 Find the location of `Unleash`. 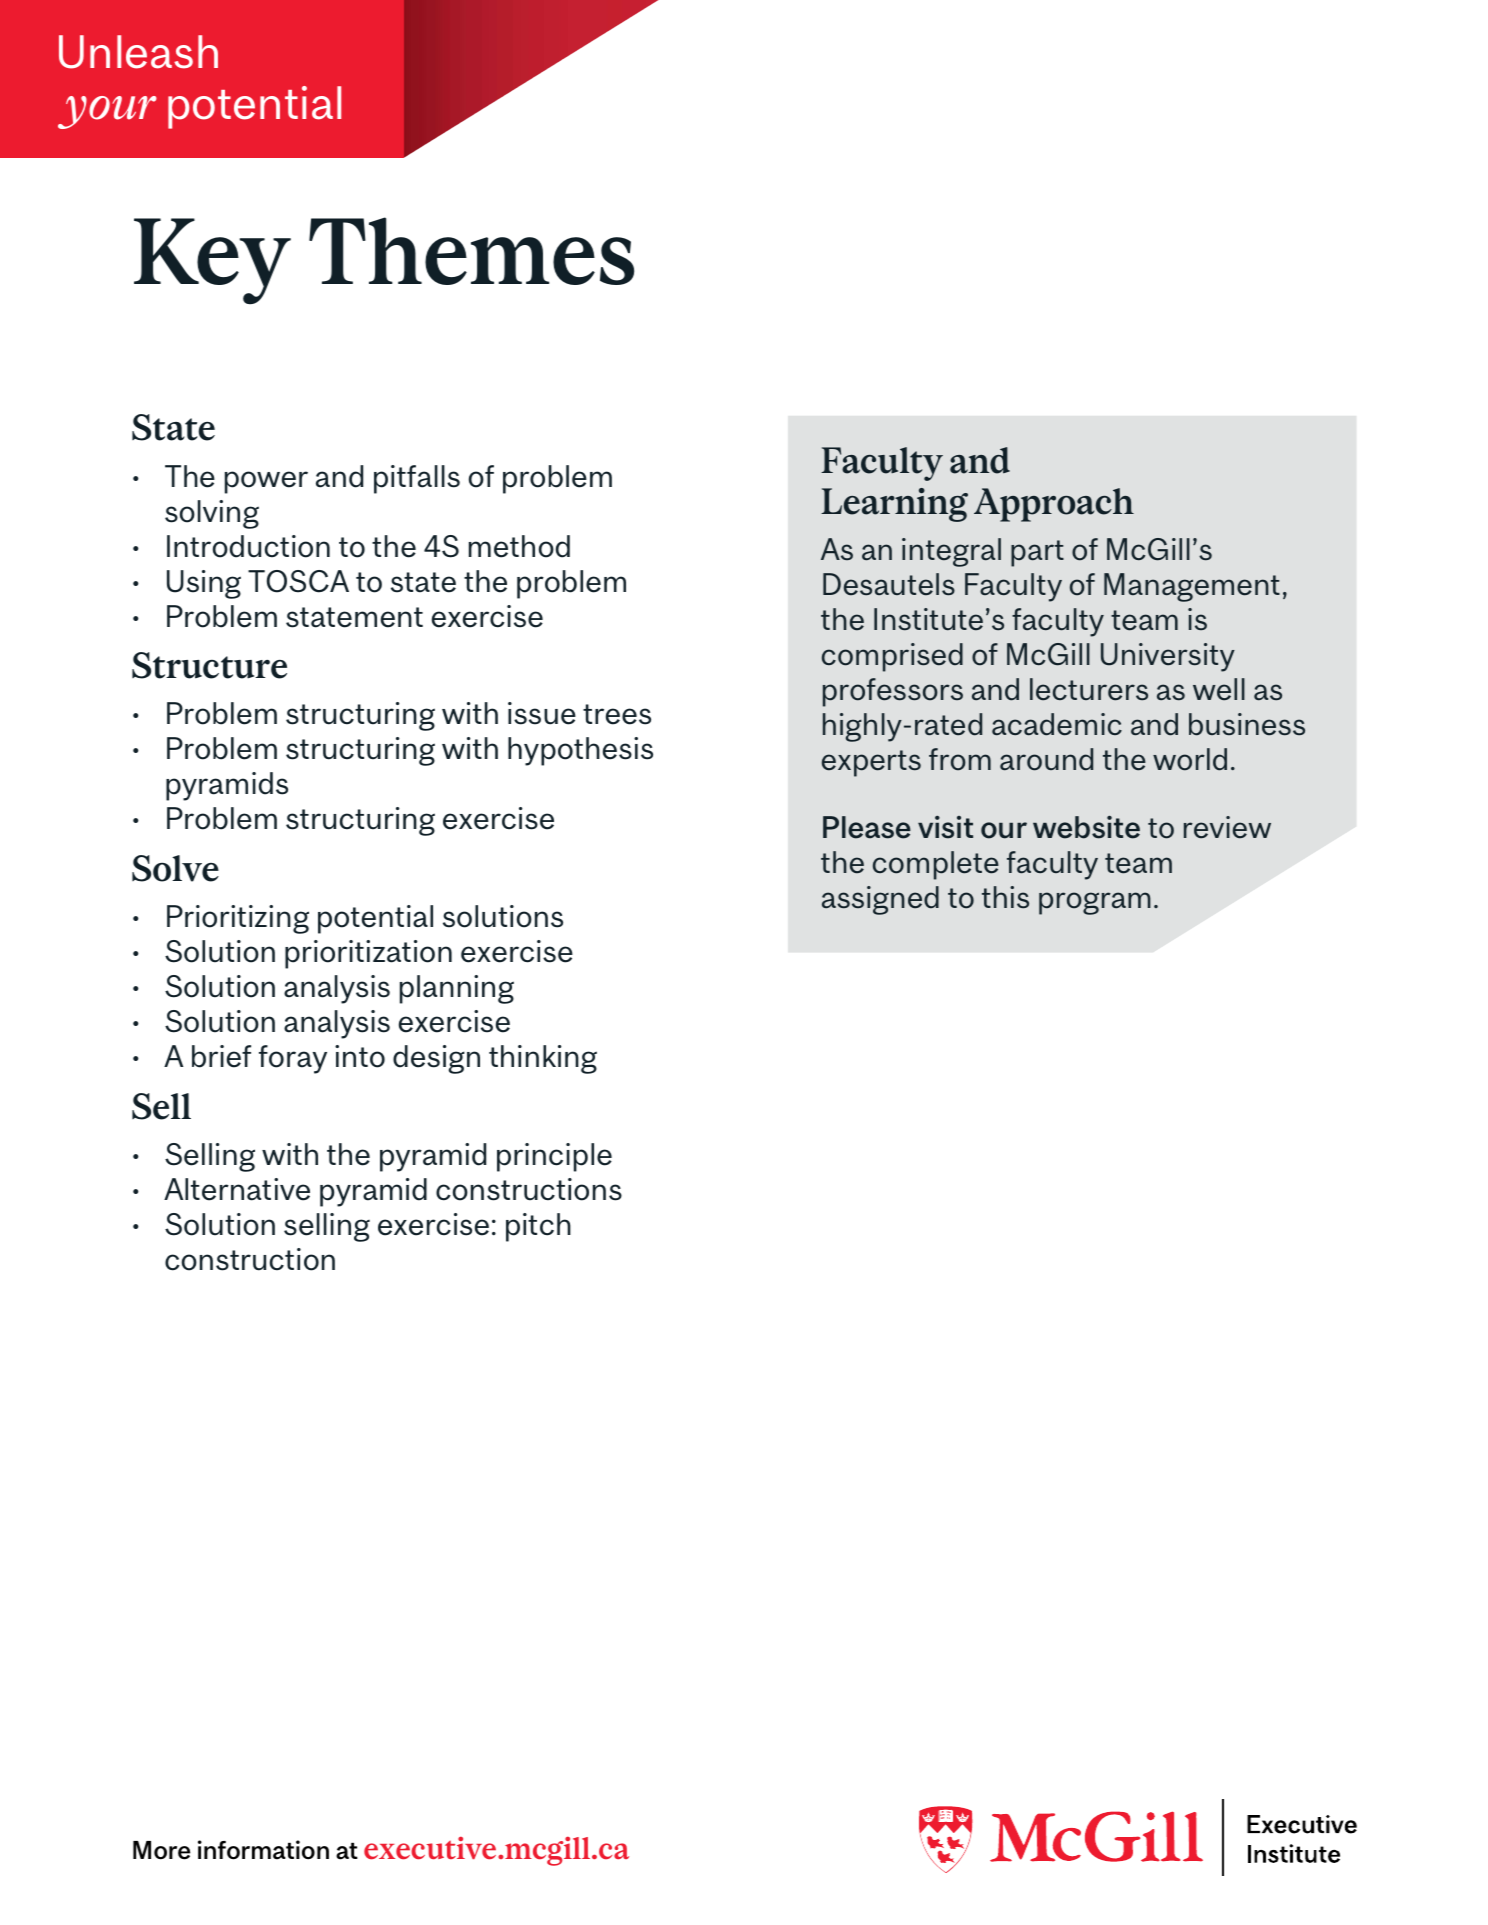

Unleash is located at coordinates (138, 52).
